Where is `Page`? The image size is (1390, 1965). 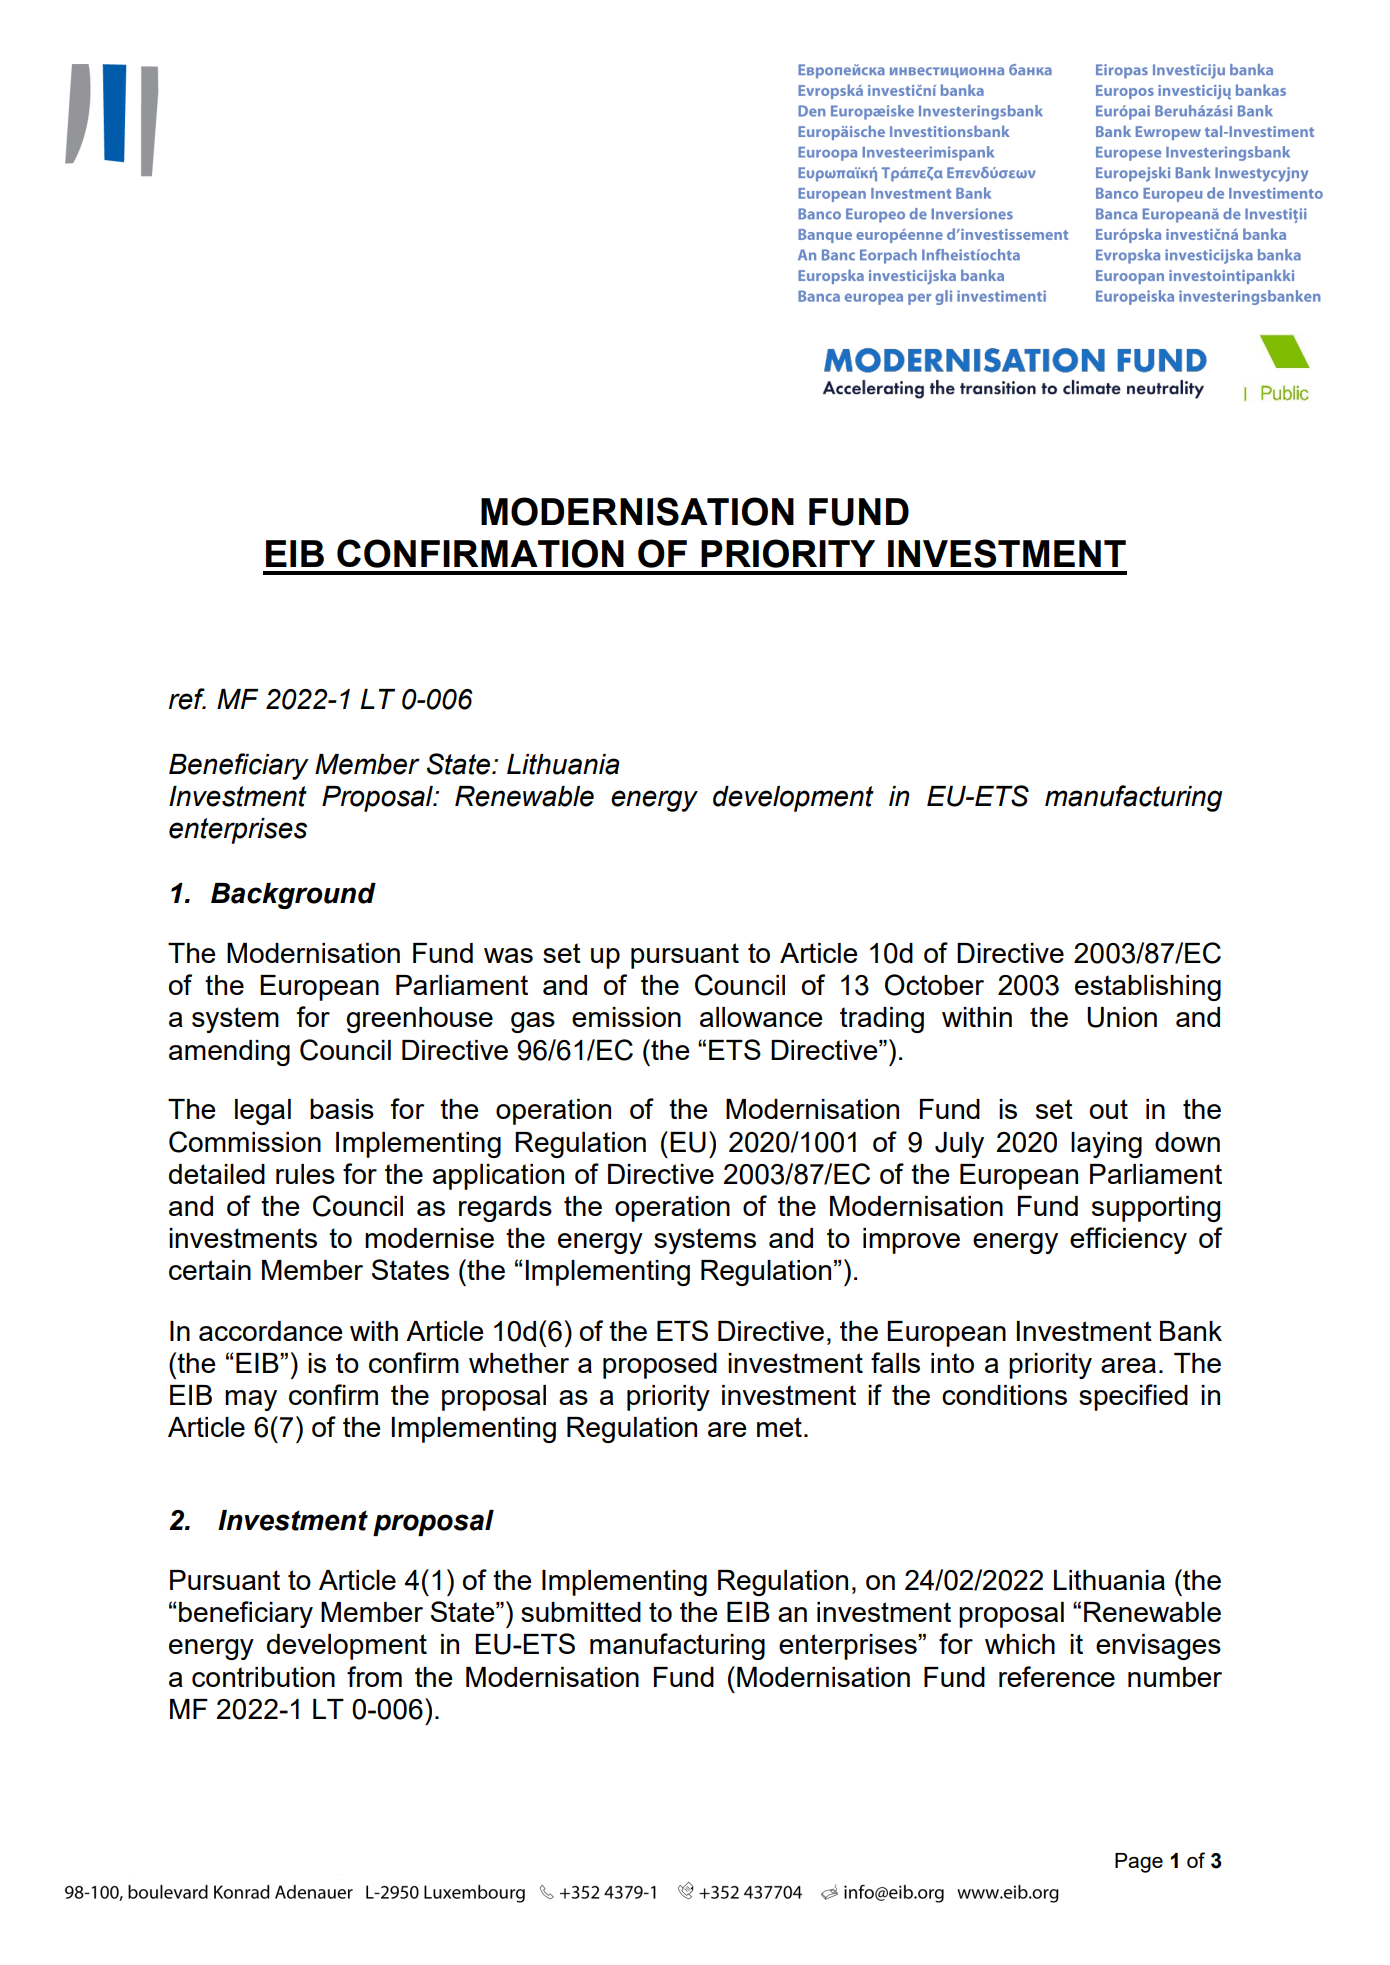
Page is located at coordinates (1139, 1863).
